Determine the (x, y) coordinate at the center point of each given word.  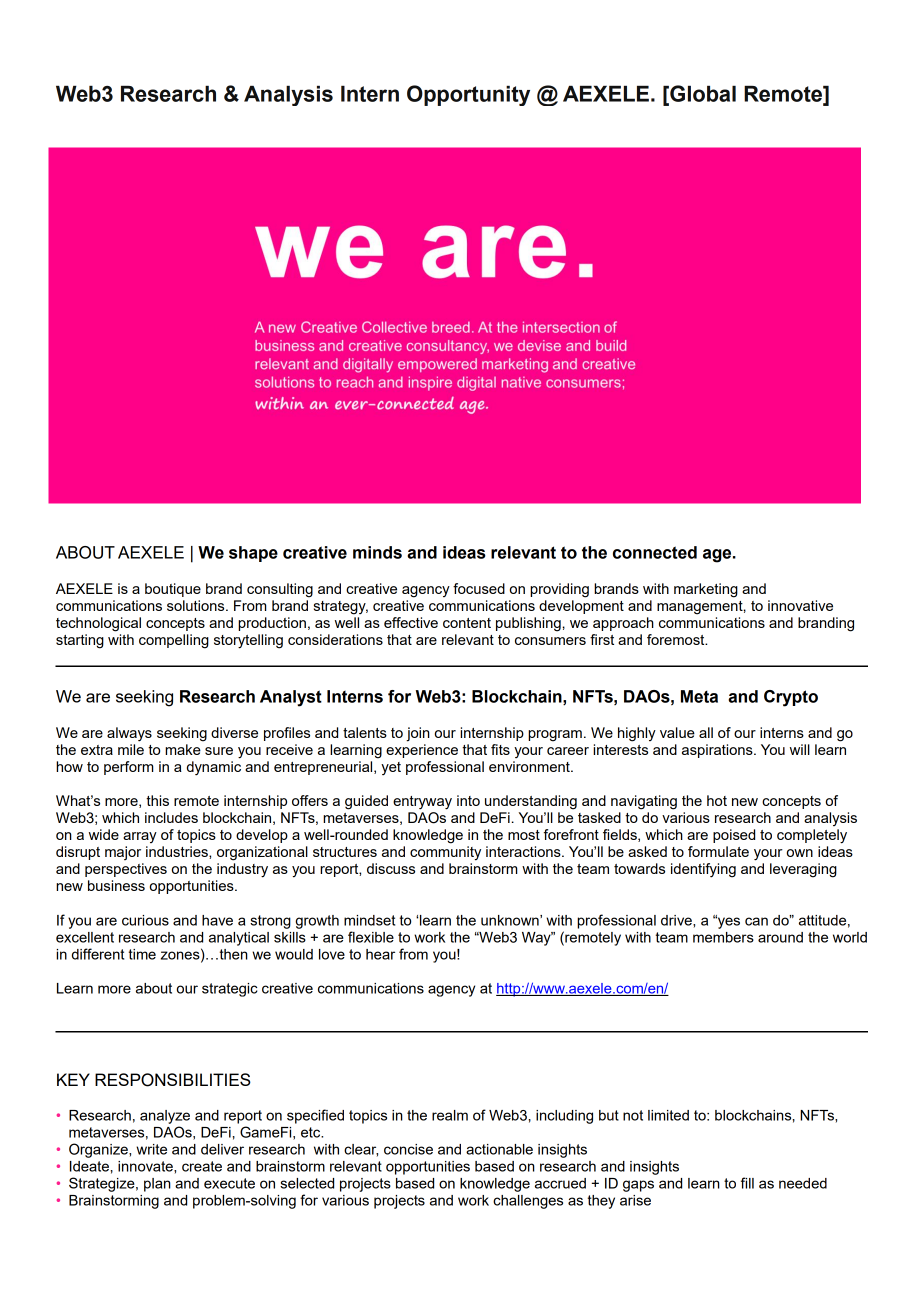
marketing (706, 590)
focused (479, 588)
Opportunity (468, 95)
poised (734, 836)
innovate (146, 1166)
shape (253, 554)
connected (655, 552)
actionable (499, 1149)
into (468, 800)
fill (747, 1183)
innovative (800, 605)
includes (171, 817)
